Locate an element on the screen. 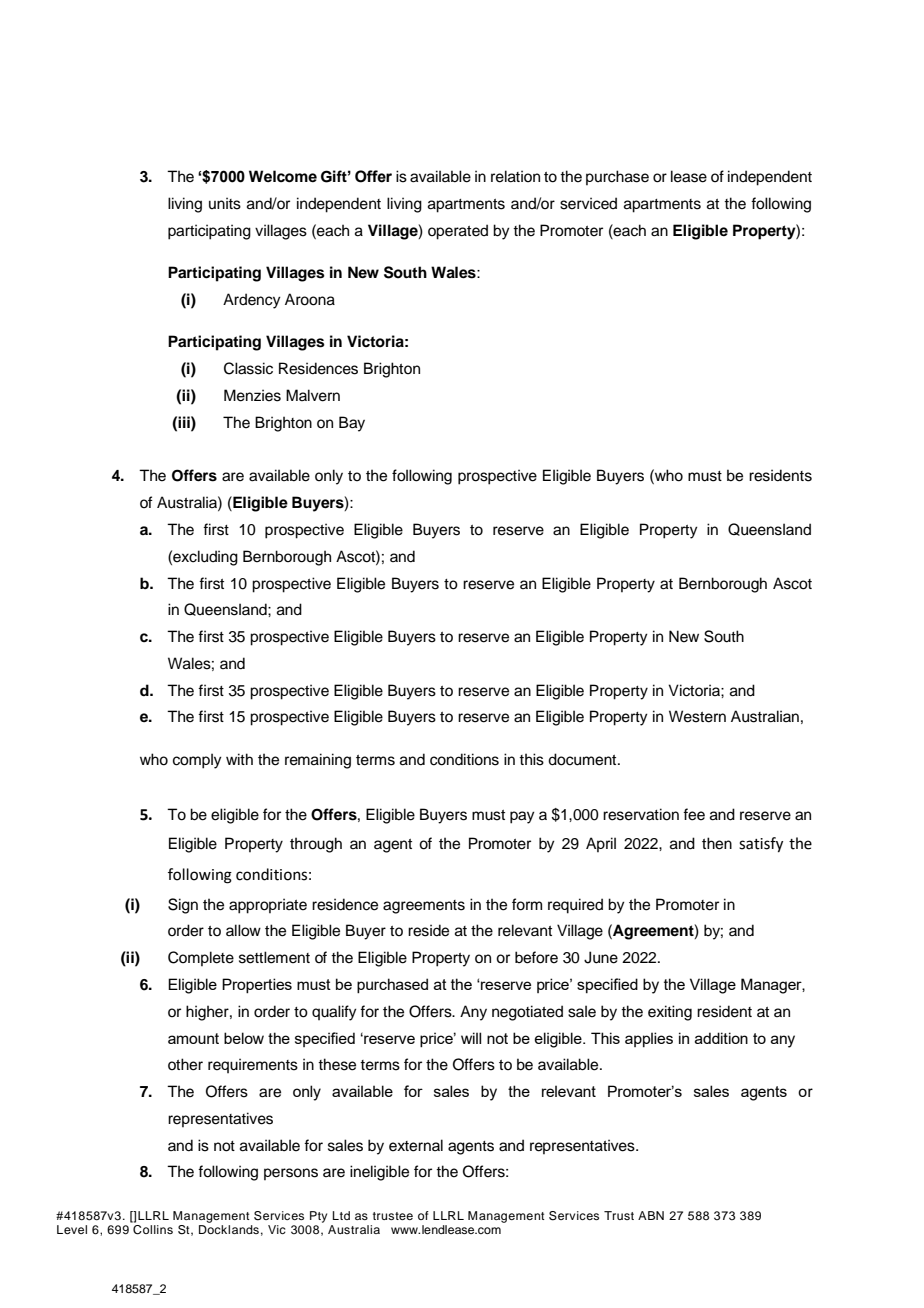 This screenshot has height=1308, width=924. operated is located at coordinates (458, 232).
